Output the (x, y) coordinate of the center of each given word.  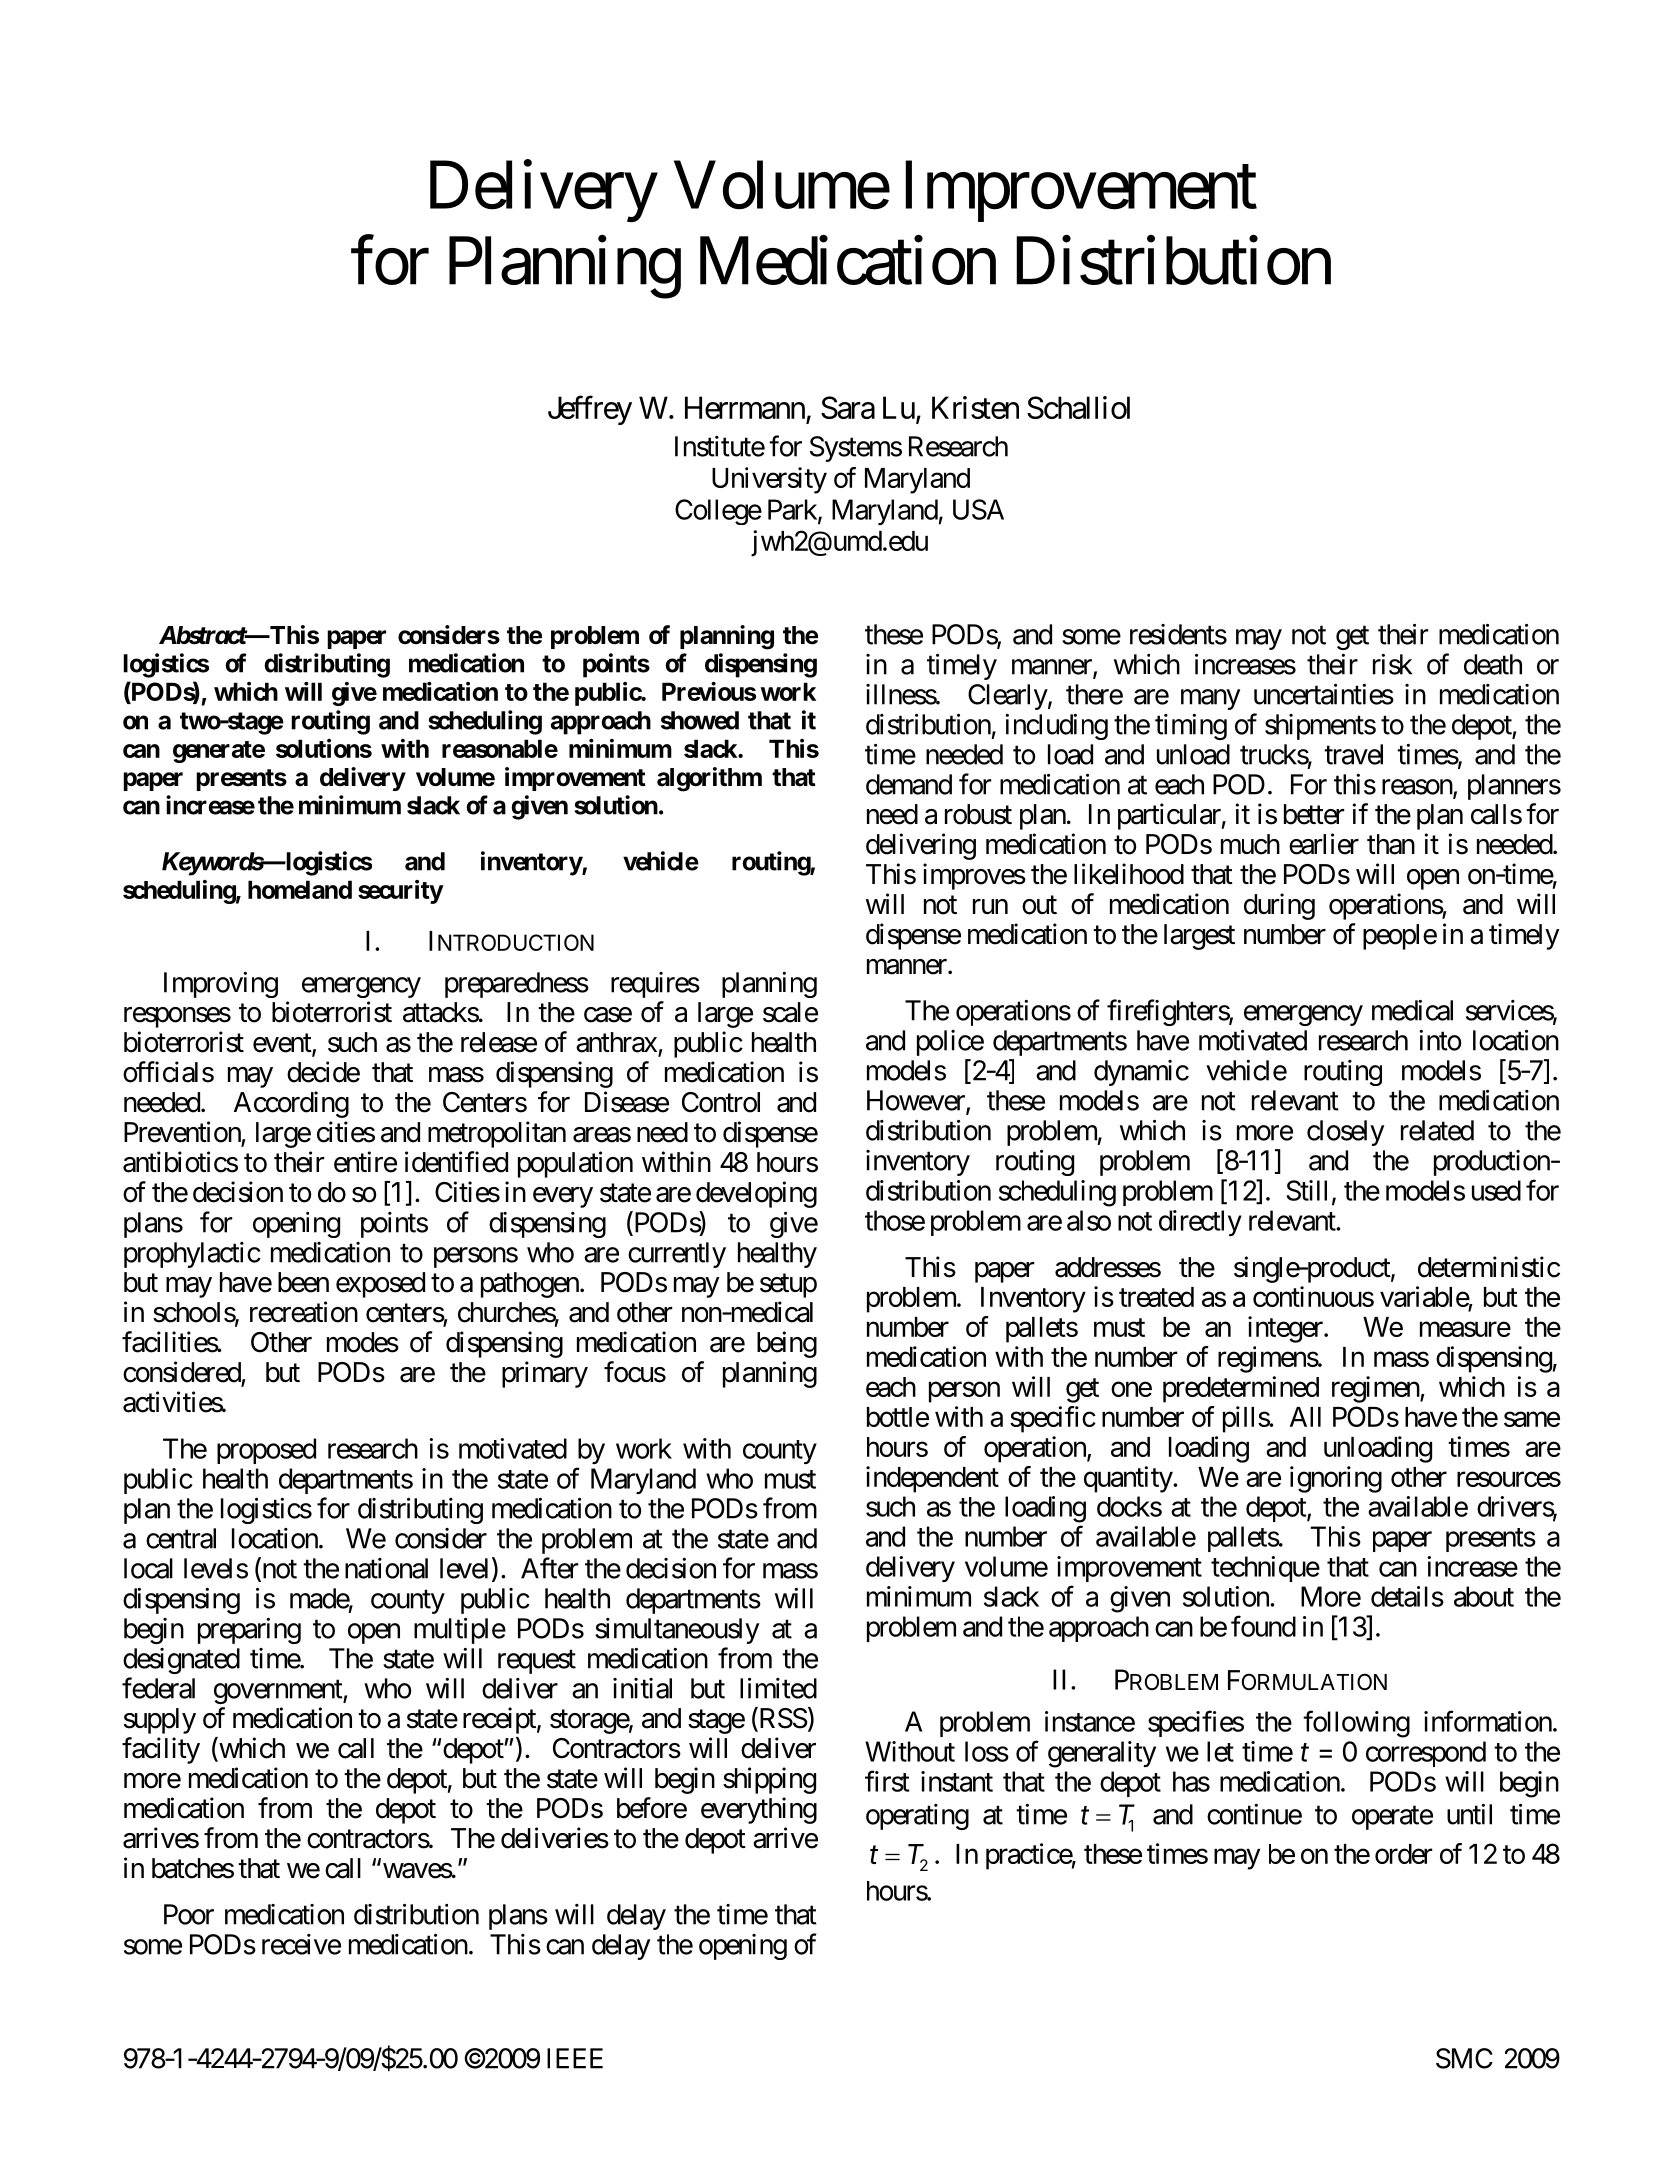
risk (1392, 664)
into (1440, 1040)
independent (932, 1479)
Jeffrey (590, 410)
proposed (266, 1451)
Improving (221, 985)
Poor (189, 1914)
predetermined (1241, 1389)
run (990, 906)
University (769, 480)
